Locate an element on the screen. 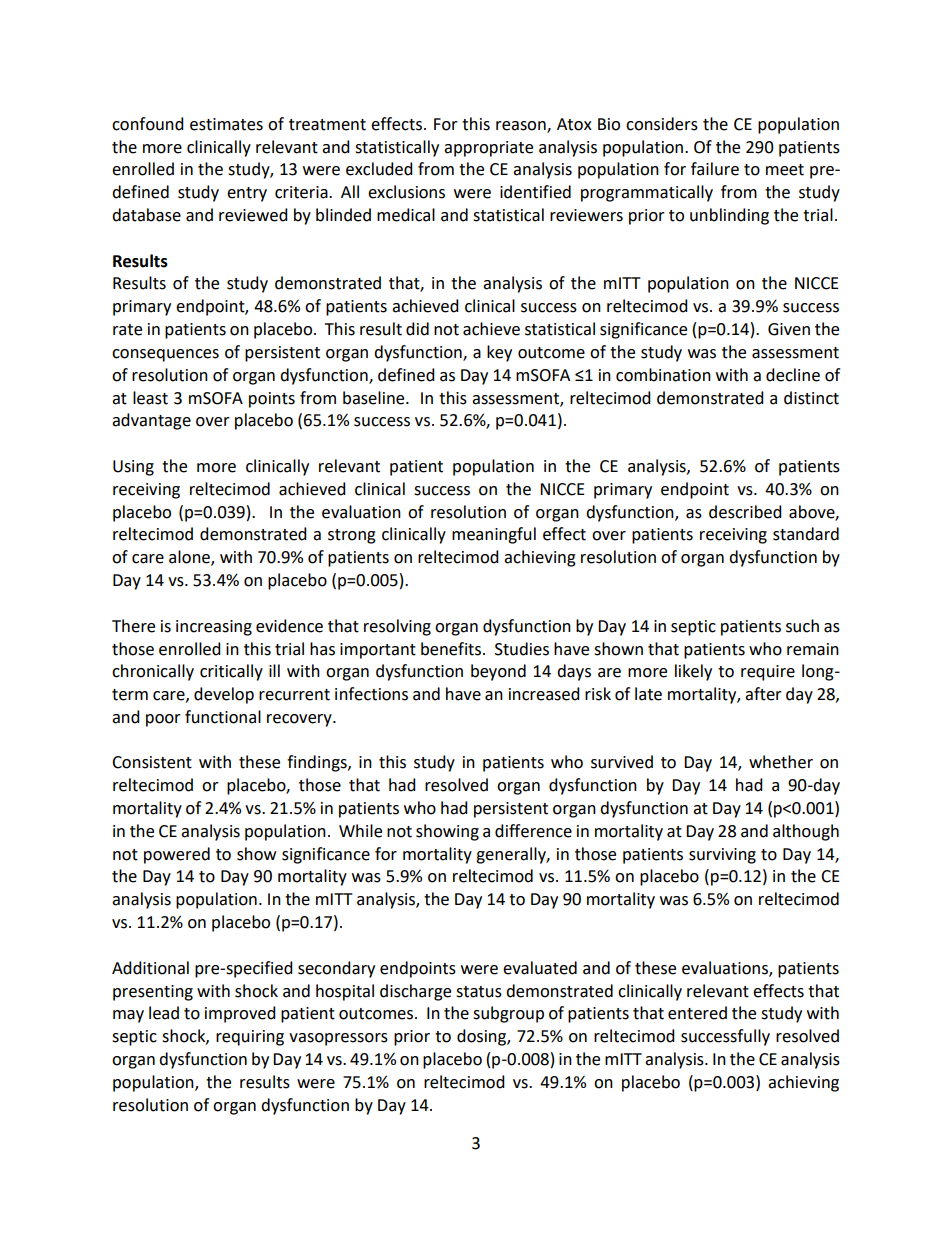  failure is located at coordinates (715, 169).
